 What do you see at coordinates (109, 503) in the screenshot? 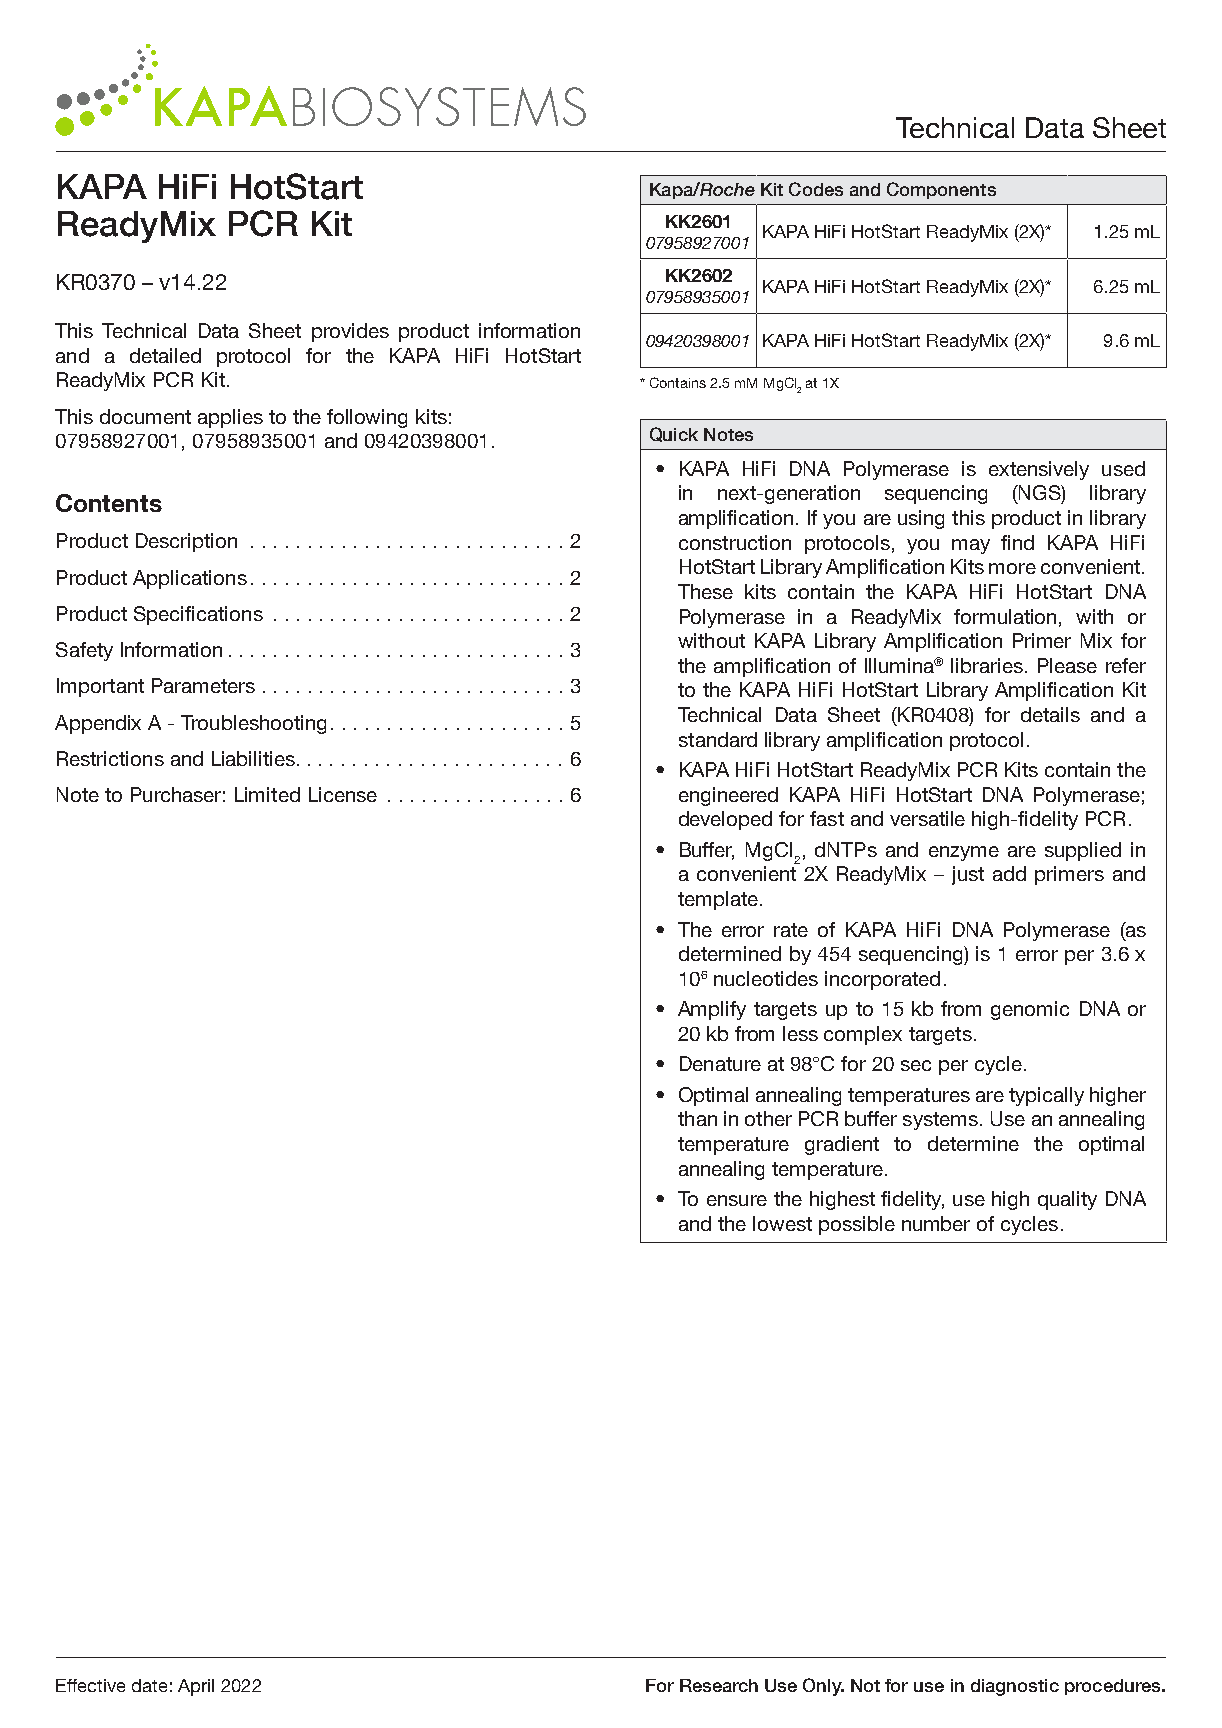
I see `Contents` at bounding box center [109, 503].
